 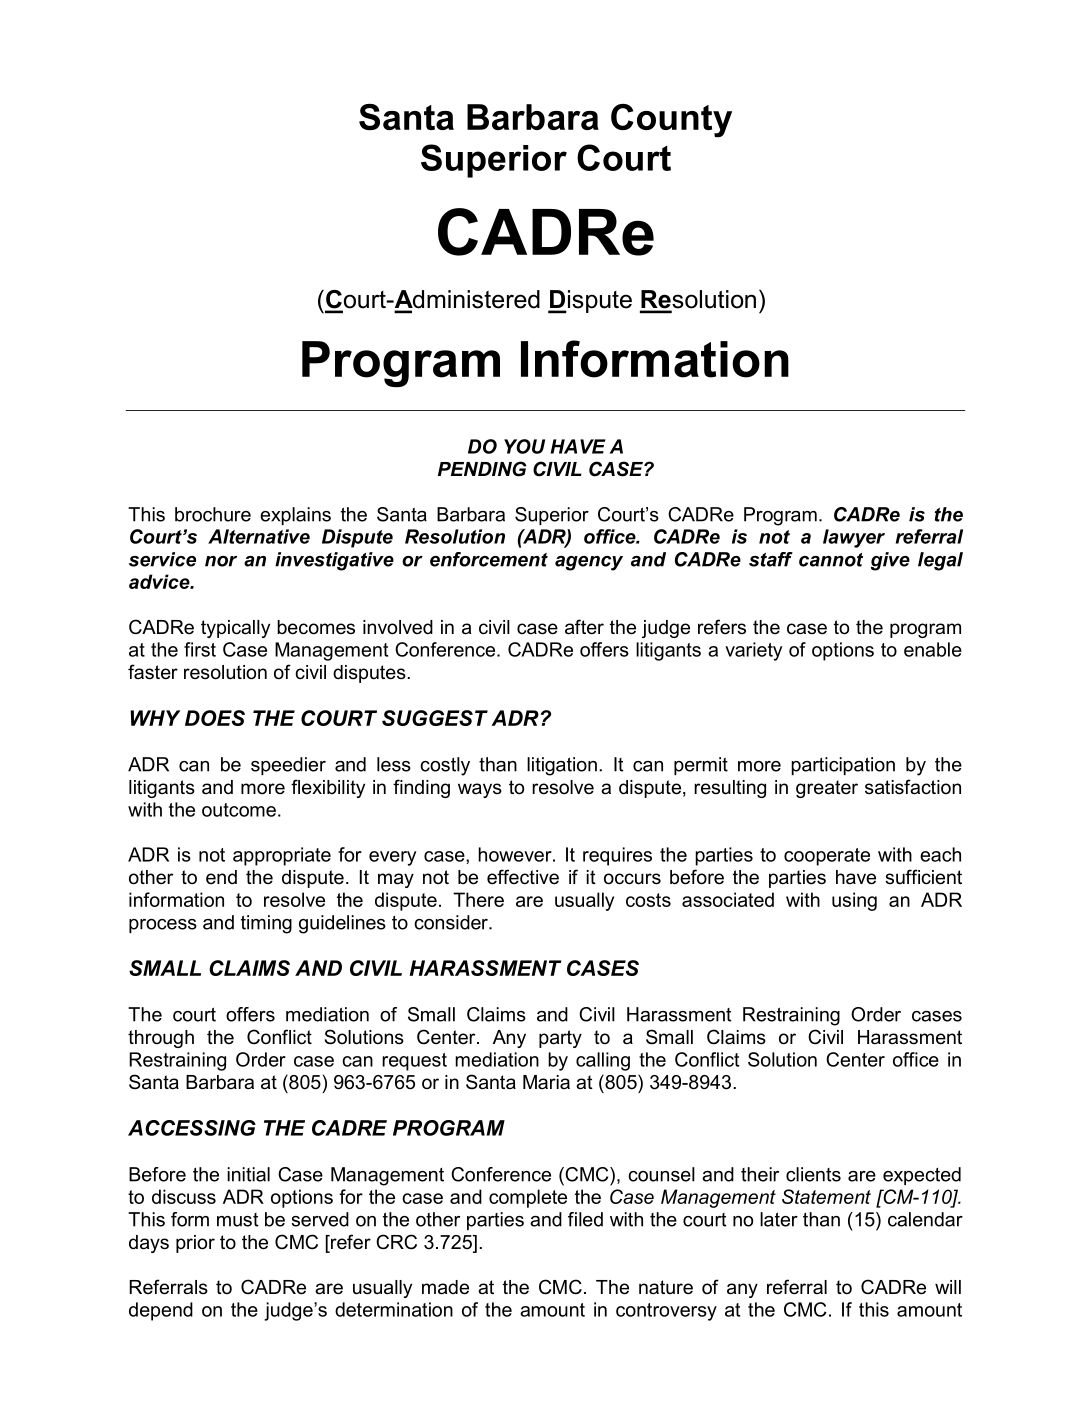 What do you see at coordinates (585, 1219) in the image?
I see `filed` at bounding box center [585, 1219].
